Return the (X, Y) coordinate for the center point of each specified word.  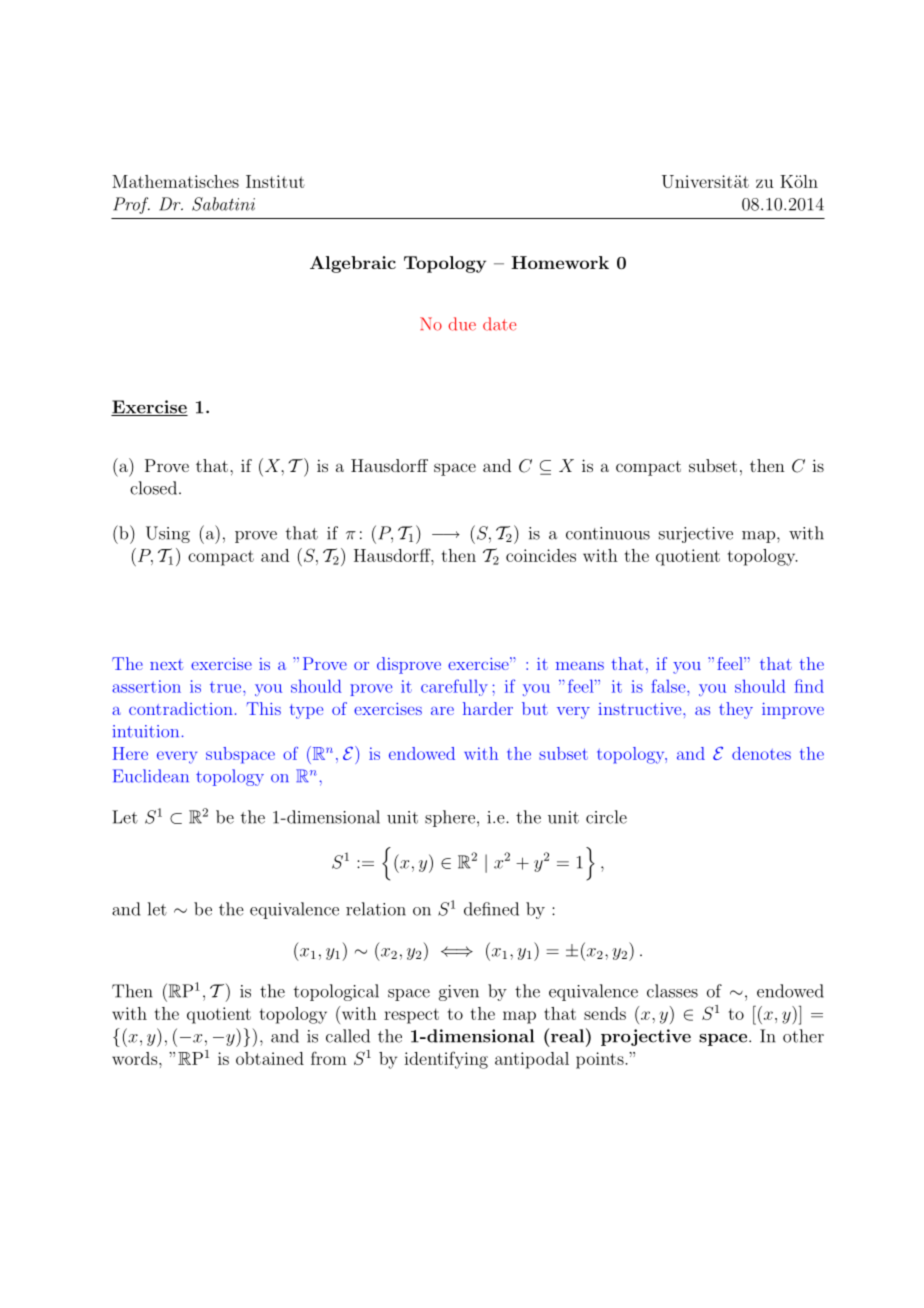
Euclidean (151, 776)
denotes (761, 753)
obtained (270, 1058)
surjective (696, 535)
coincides (541, 555)
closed (153, 488)
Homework (560, 262)
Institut (275, 181)
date (499, 324)
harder (488, 708)
